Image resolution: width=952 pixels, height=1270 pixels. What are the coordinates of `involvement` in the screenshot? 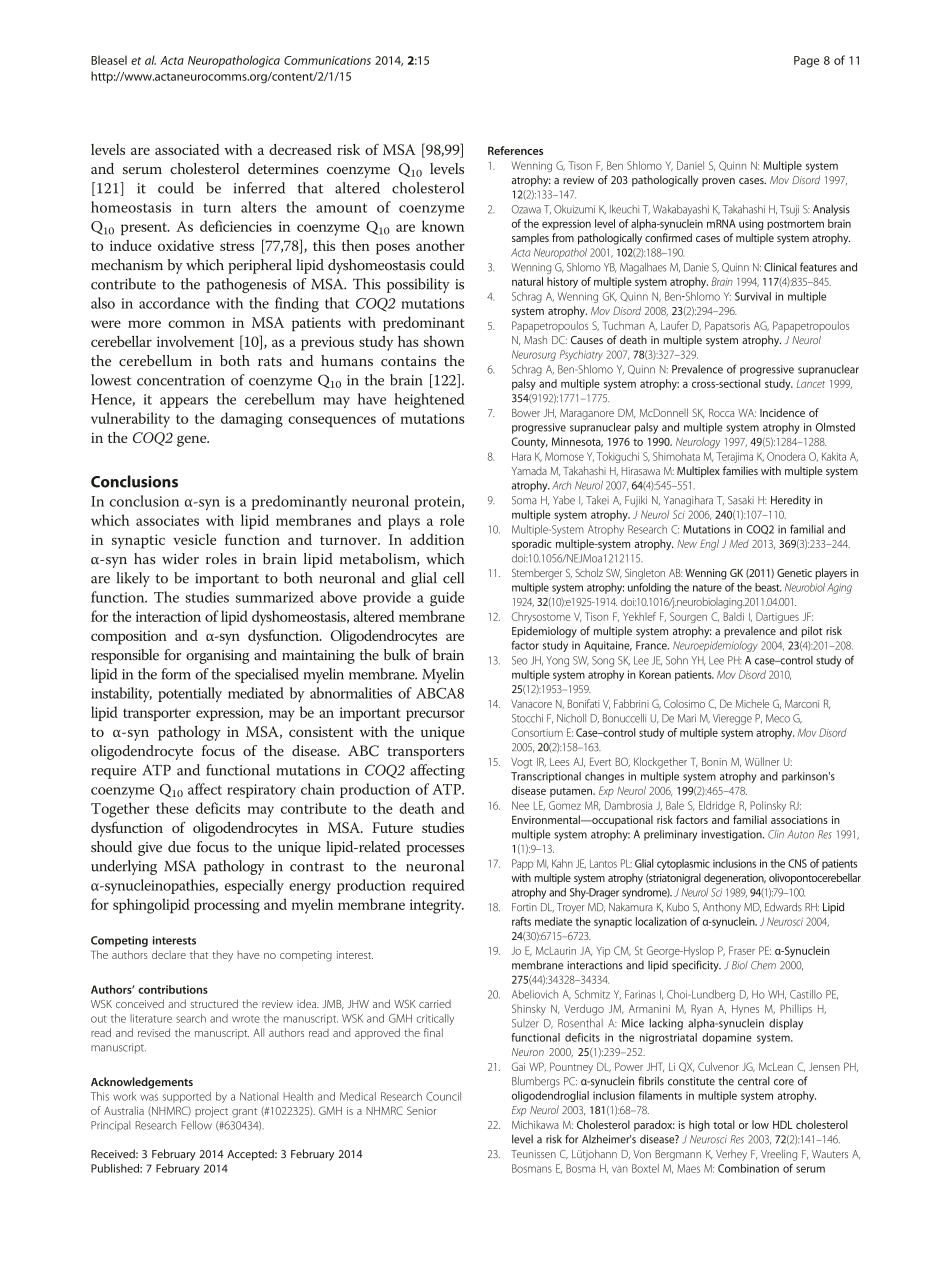 It's located at (195, 341).
